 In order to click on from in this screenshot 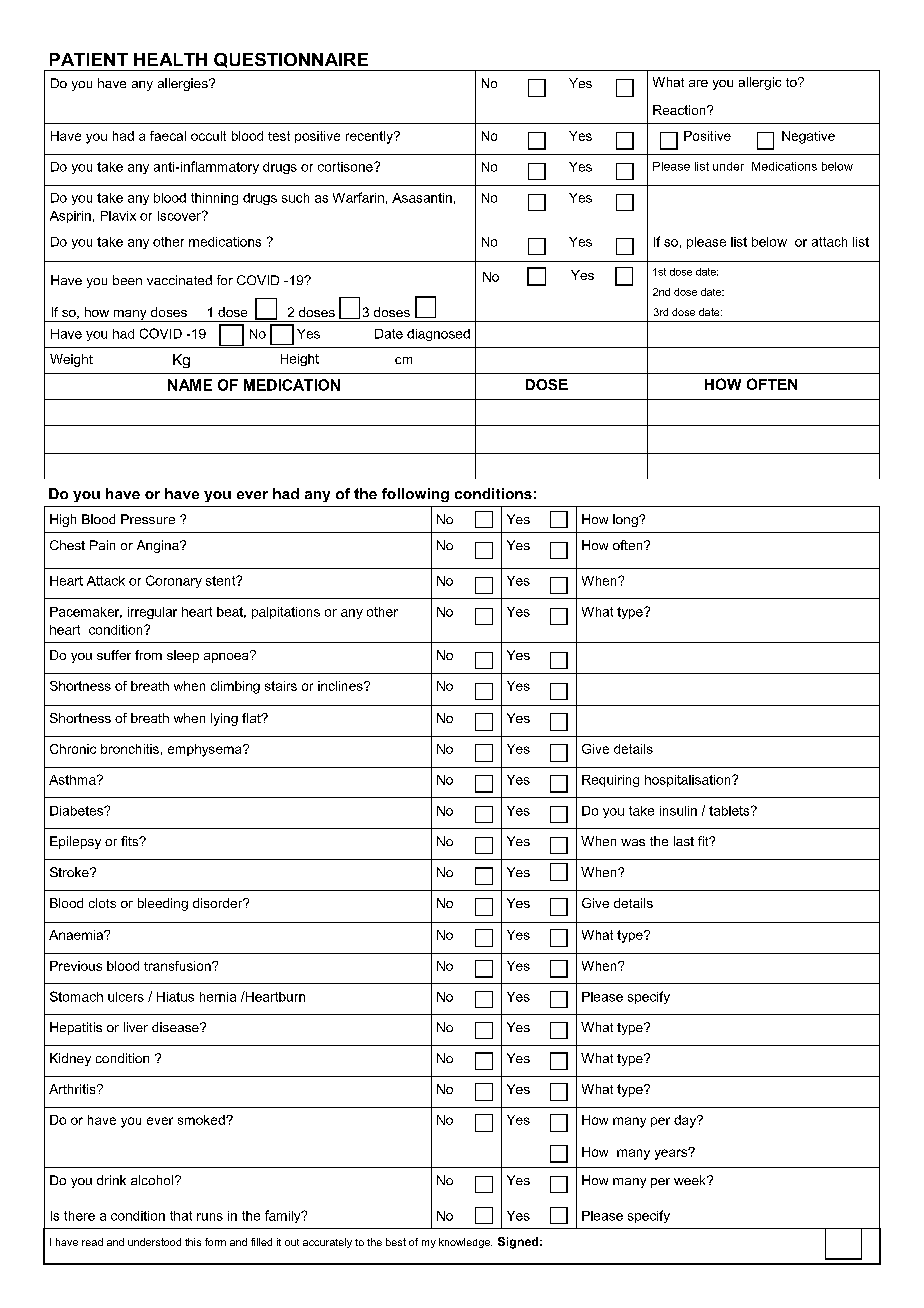, I will do `click(148, 655)`.
